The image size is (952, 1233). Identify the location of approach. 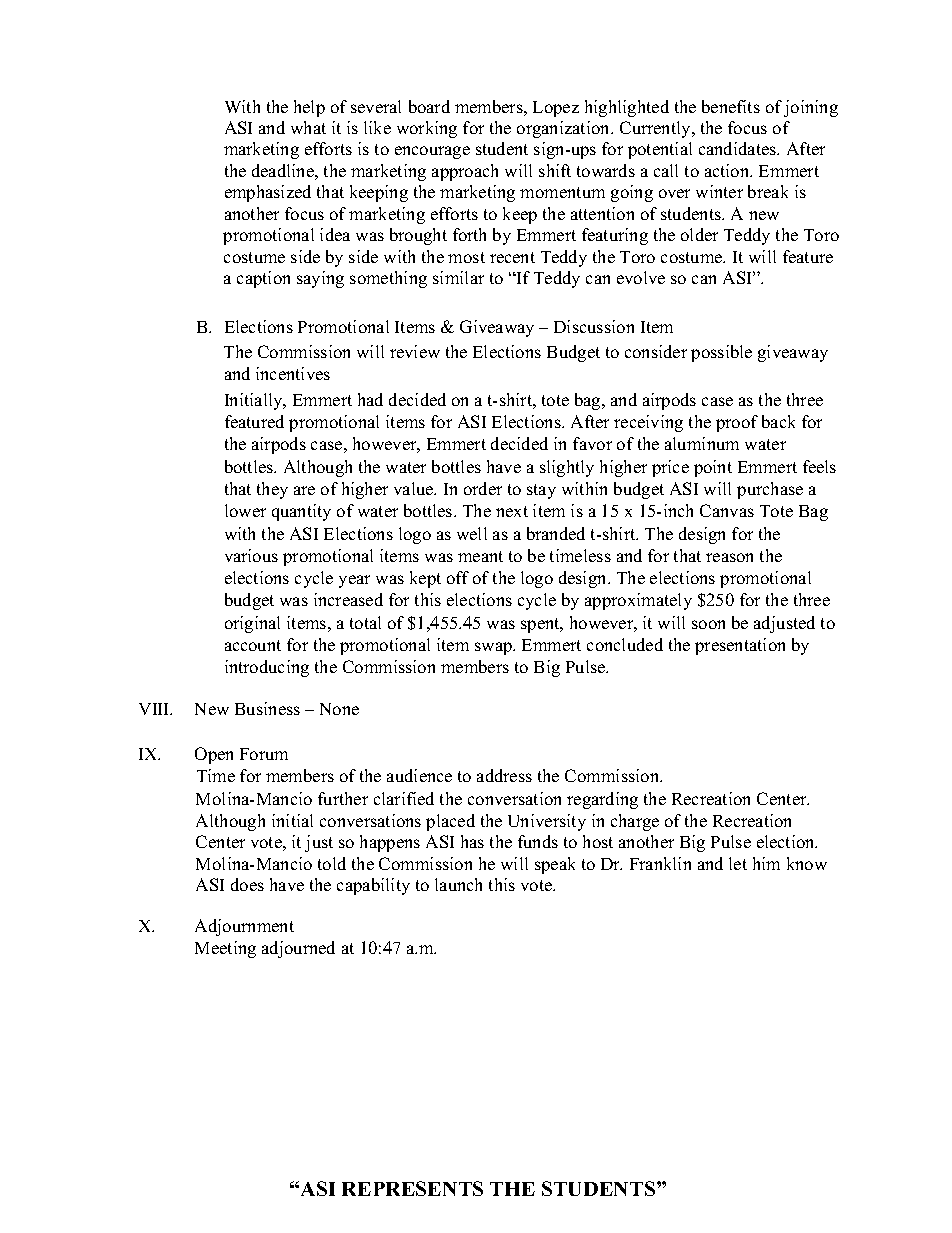
(465, 172).
